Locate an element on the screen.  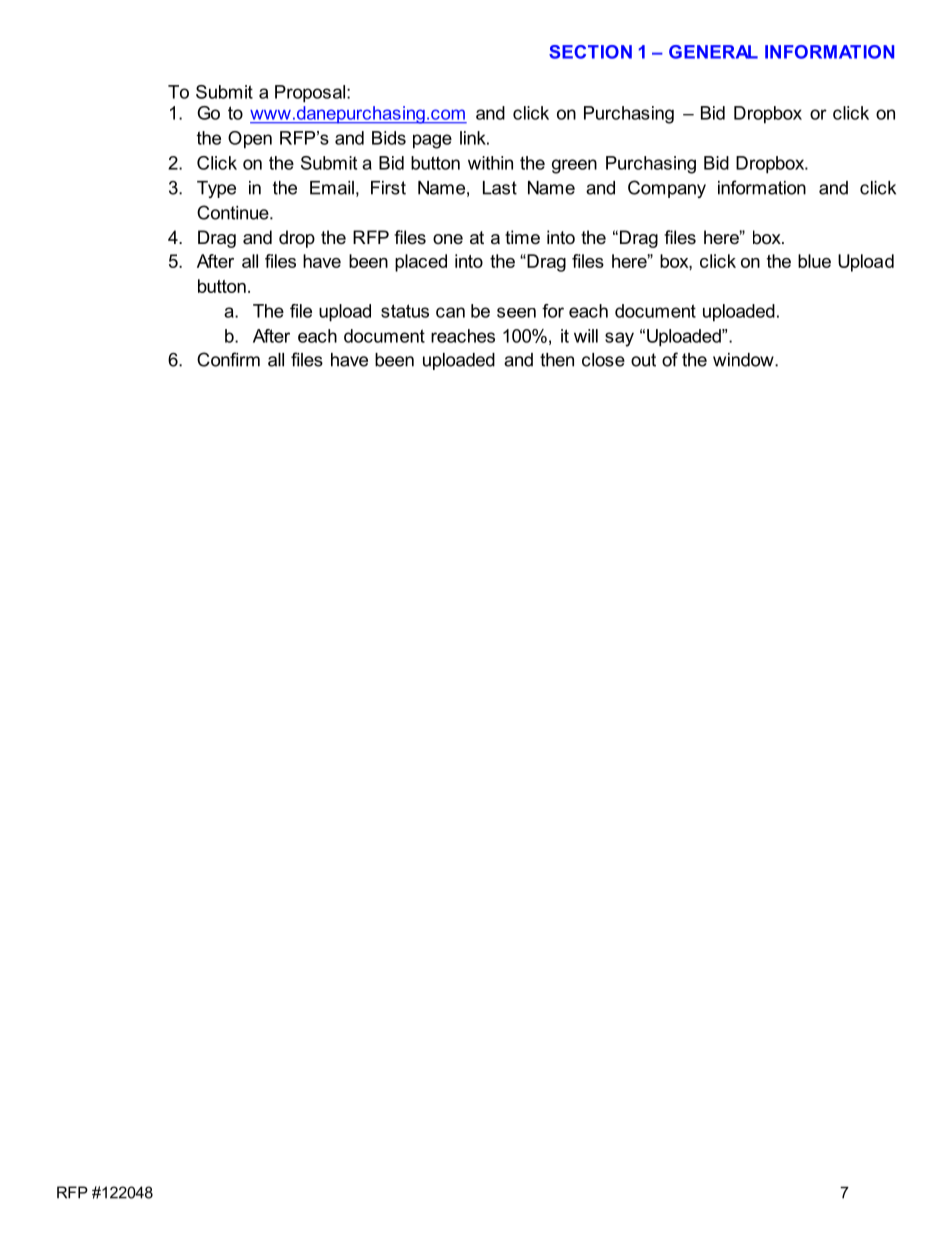
Last is located at coordinates (500, 188).
